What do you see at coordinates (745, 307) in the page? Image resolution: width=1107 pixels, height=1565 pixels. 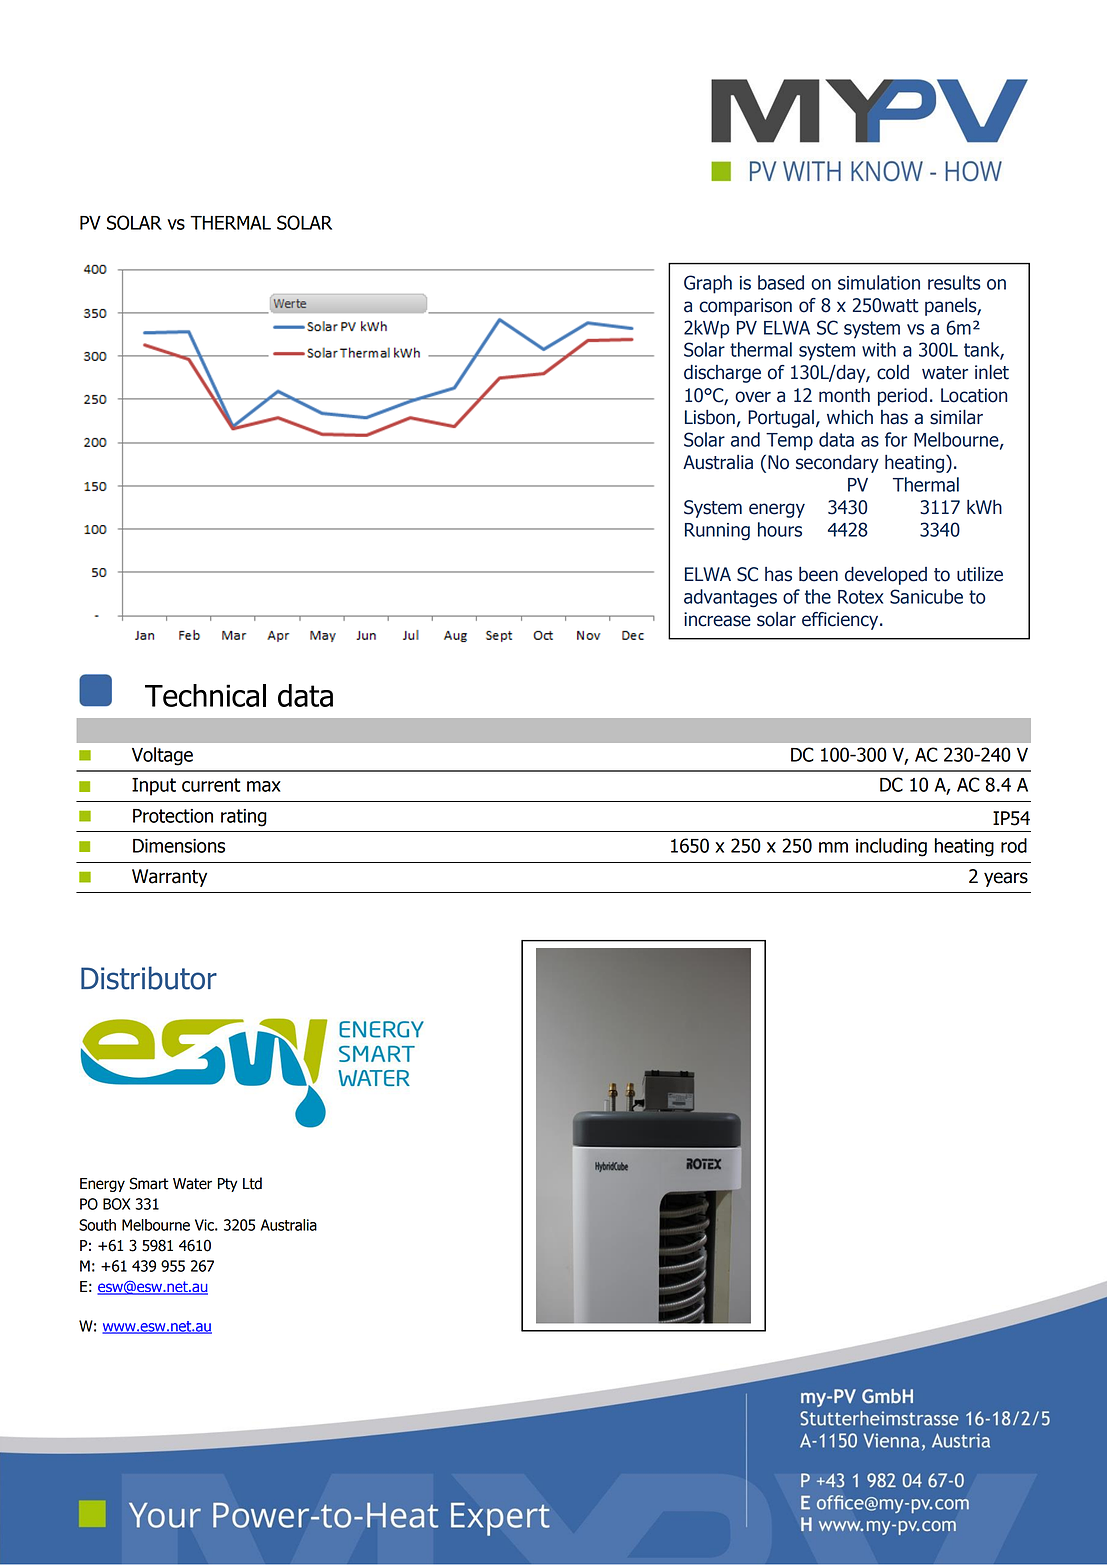 I see `comparison` at bounding box center [745, 307].
